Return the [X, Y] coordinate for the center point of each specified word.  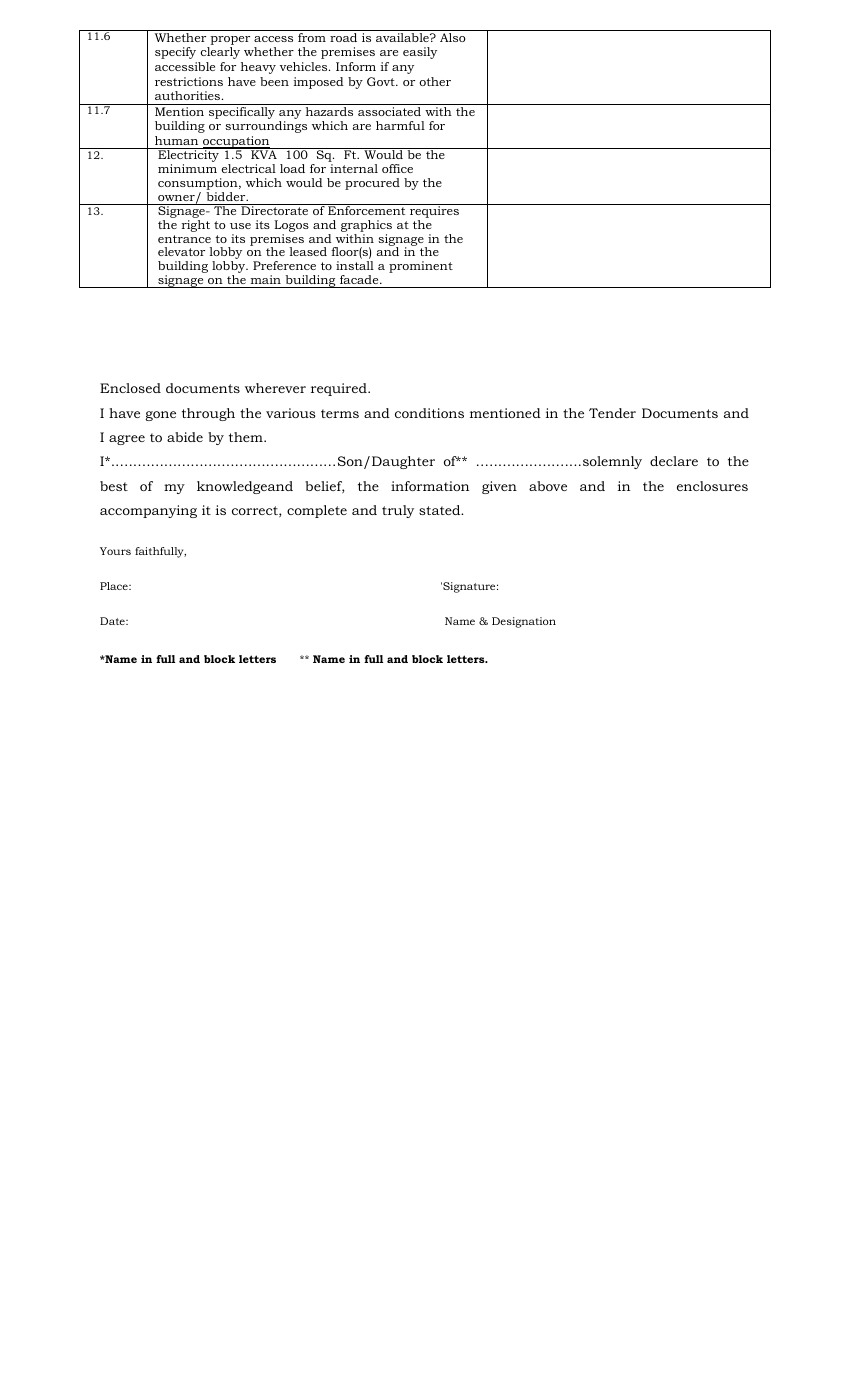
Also [453, 37]
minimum [187, 168]
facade [360, 279]
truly [398, 511]
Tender [612, 413]
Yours [115, 551]
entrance [184, 239]
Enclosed [130, 388]
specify [175, 53]
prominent [421, 267]
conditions [429, 413]
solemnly [611, 462]
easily [420, 53]
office [397, 168]
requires [434, 212]
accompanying [148, 511]
